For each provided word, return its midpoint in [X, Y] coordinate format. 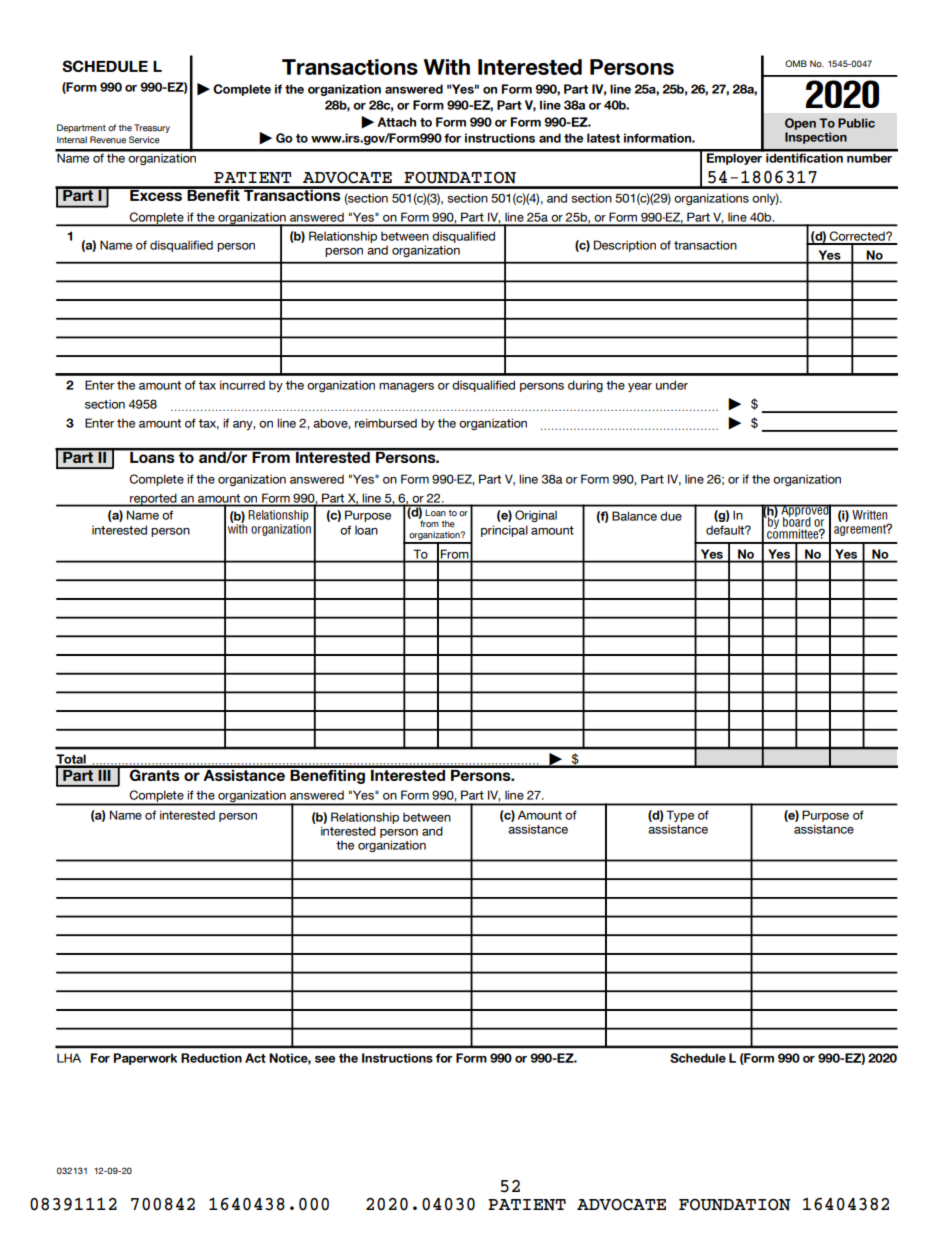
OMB [796, 63]
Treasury [152, 128]
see [325, 1059]
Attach [396, 122]
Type [680, 816]
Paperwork [145, 1059]
